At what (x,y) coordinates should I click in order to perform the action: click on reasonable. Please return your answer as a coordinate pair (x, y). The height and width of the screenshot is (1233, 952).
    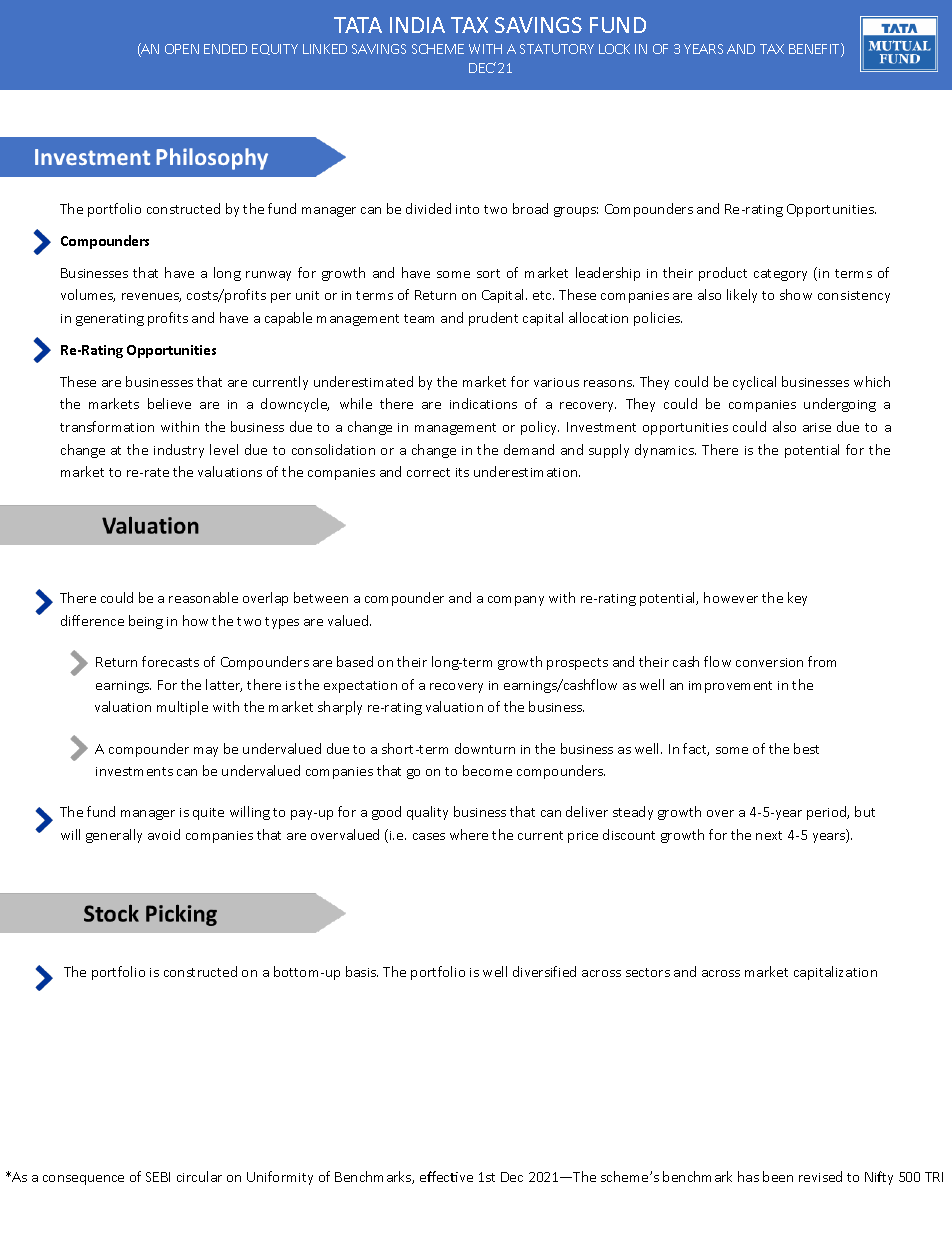
    Looking at the image, I should click on (203, 597).
